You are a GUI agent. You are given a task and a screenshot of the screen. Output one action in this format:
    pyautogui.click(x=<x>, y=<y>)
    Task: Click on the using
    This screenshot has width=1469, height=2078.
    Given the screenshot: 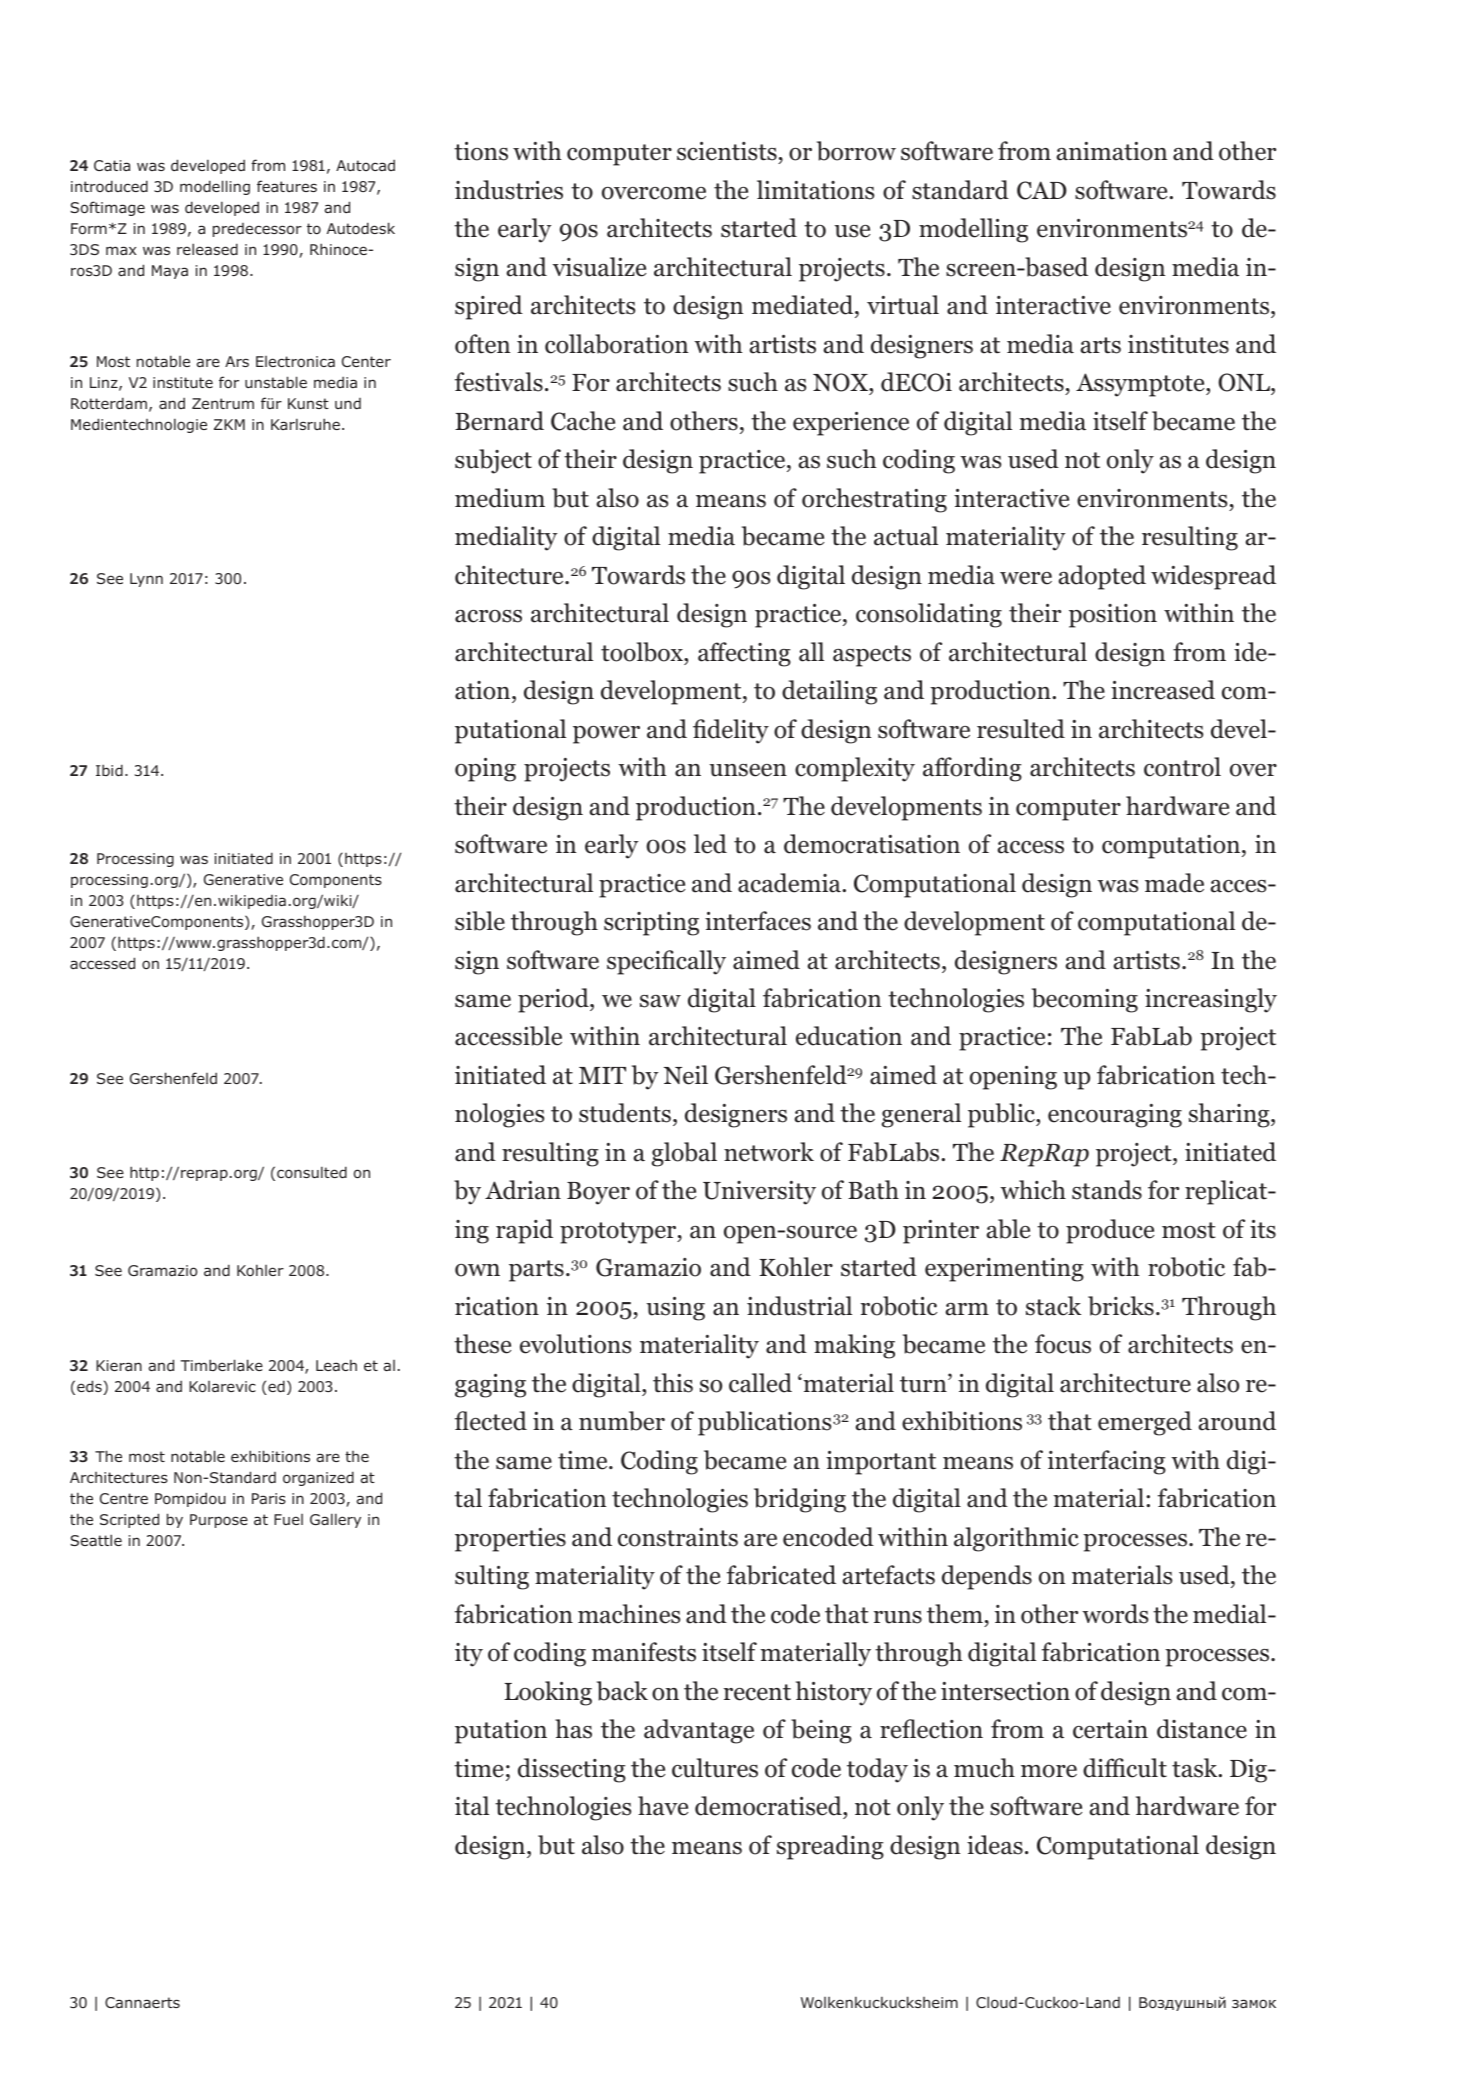 What is the action you would take?
    pyautogui.click(x=675, y=1309)
